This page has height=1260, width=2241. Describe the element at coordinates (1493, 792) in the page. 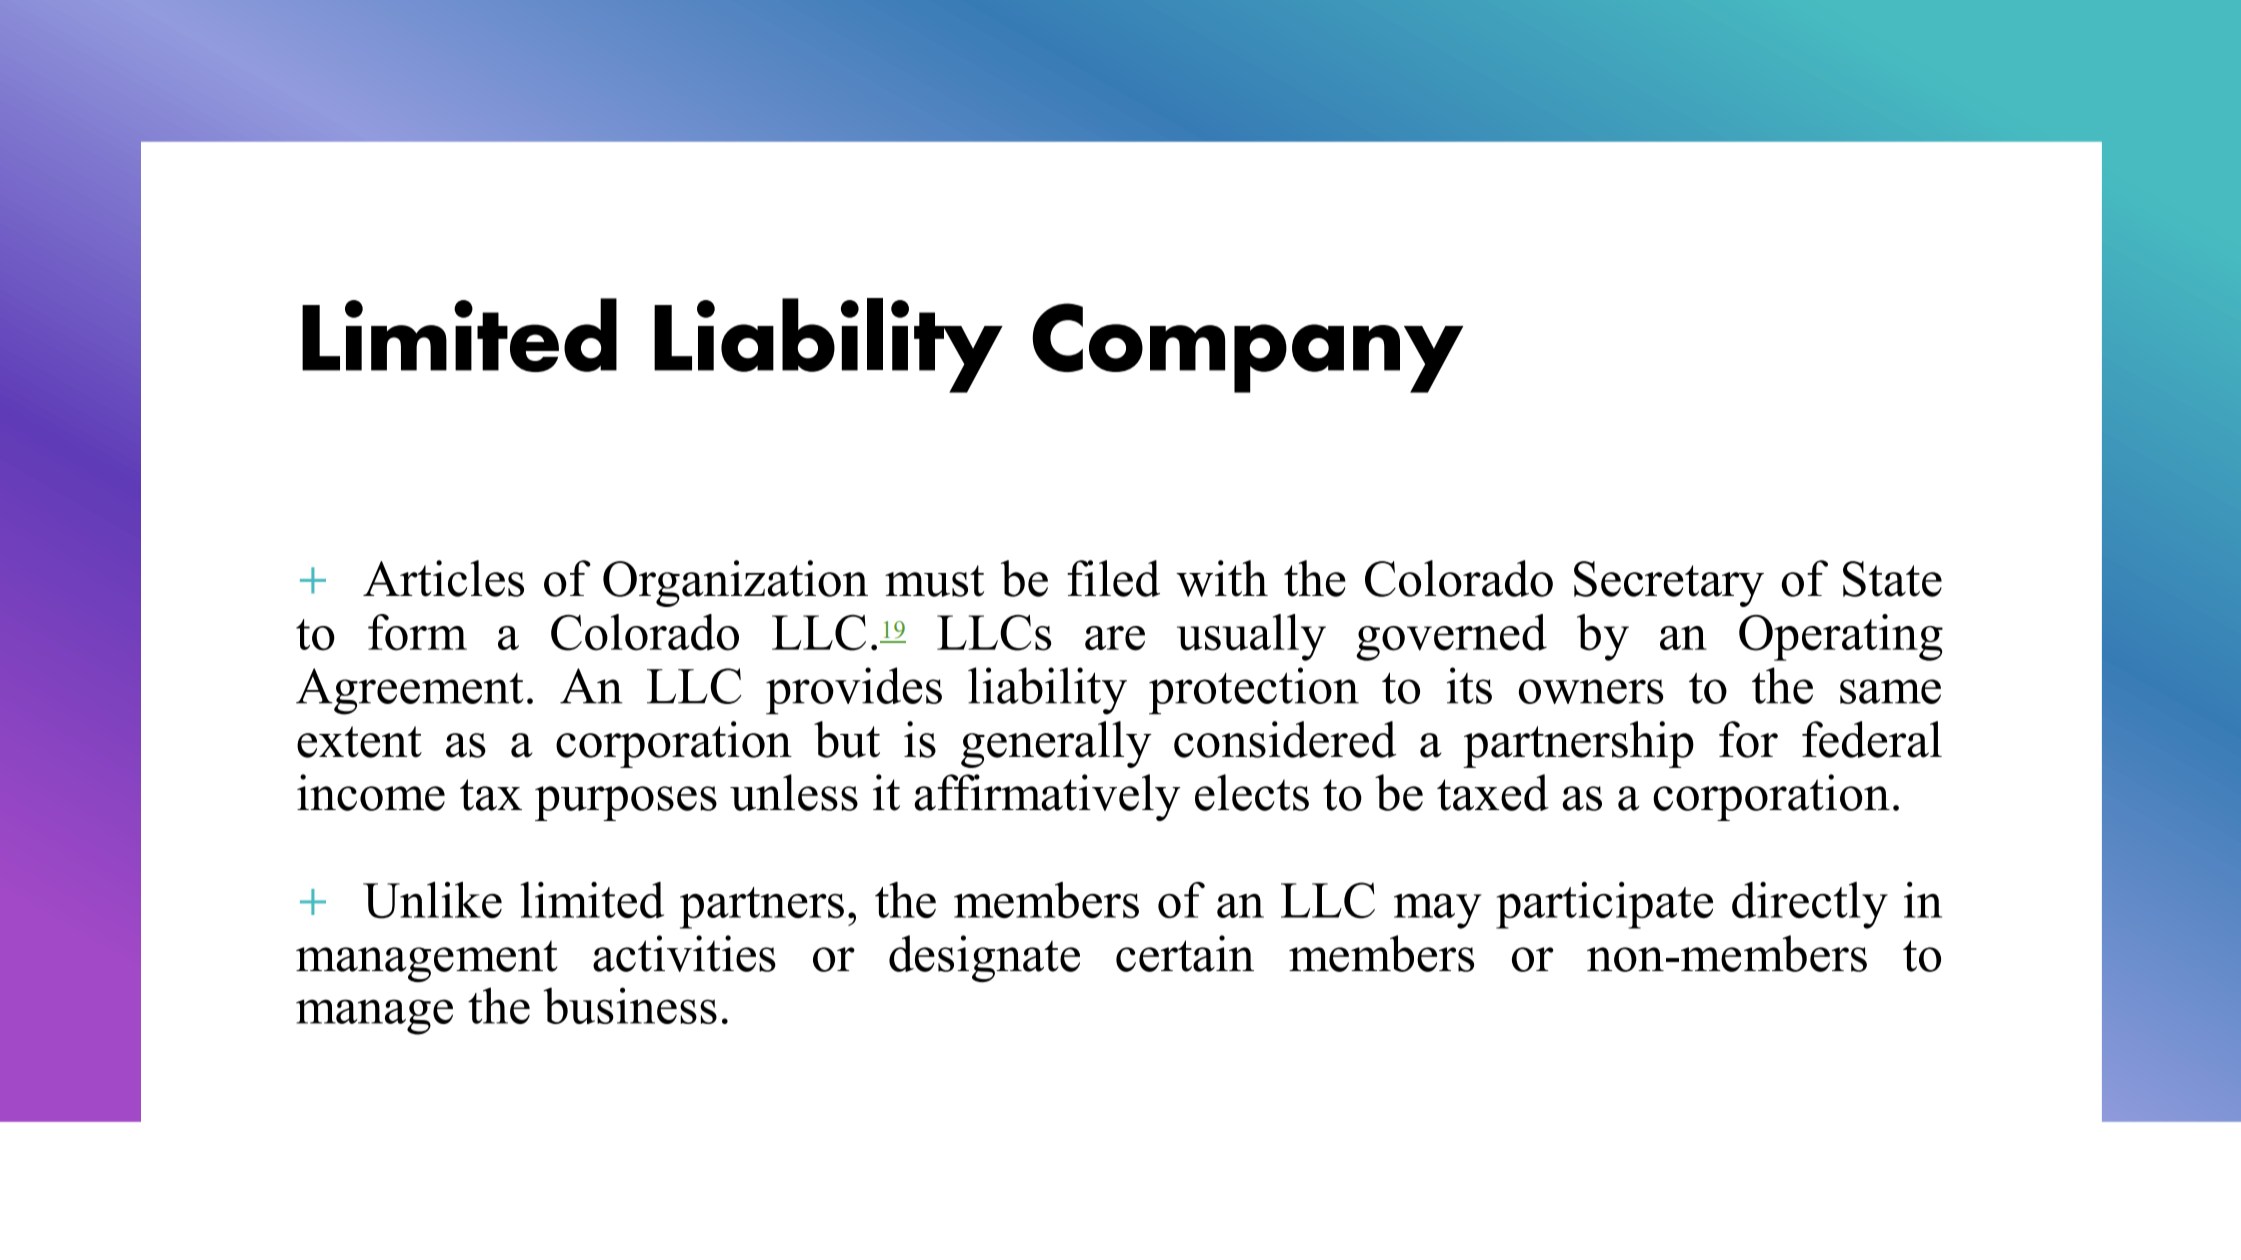

I see `taxed` at that location.
